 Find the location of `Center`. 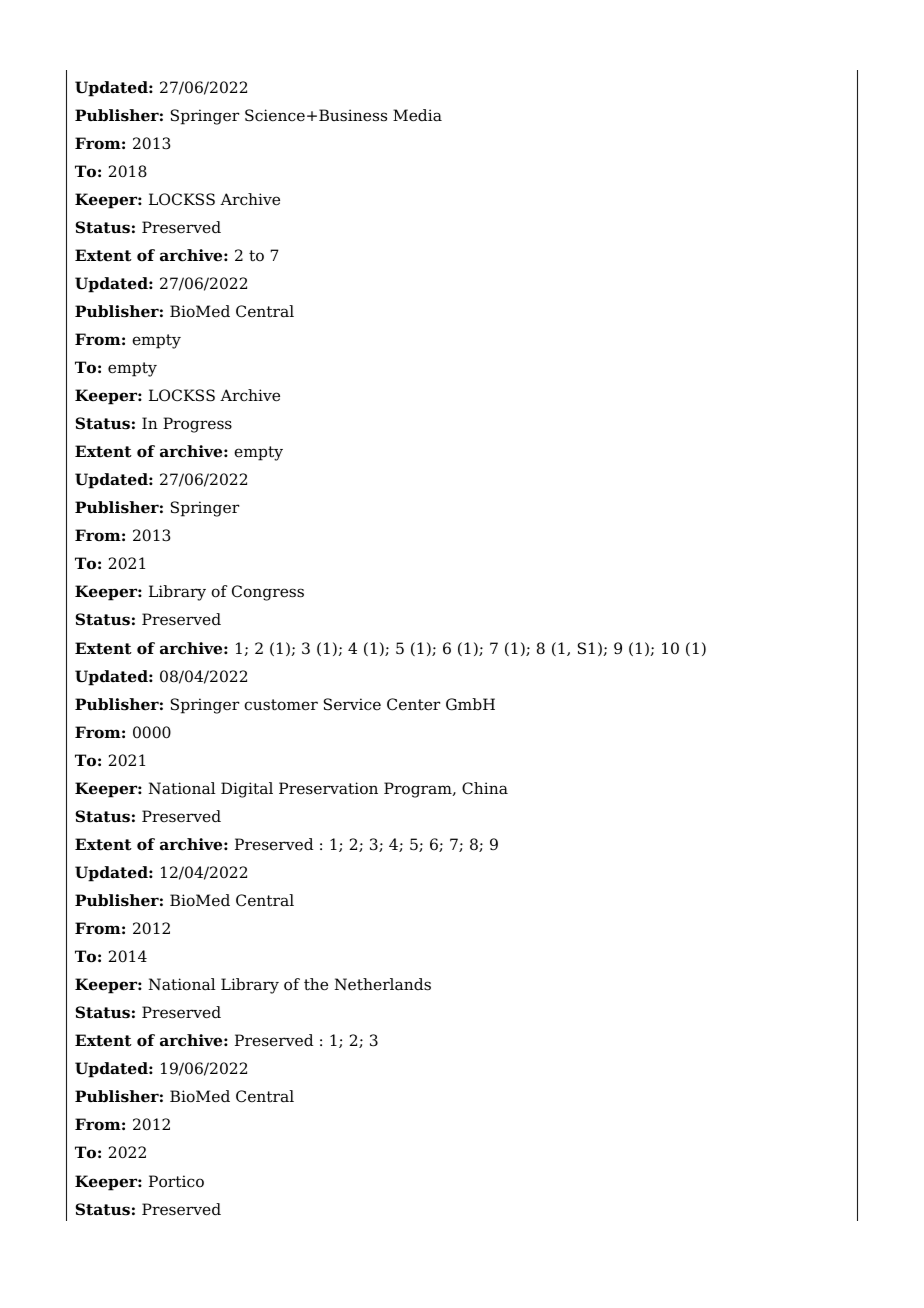

Center is located at coordinates (413, 704).
